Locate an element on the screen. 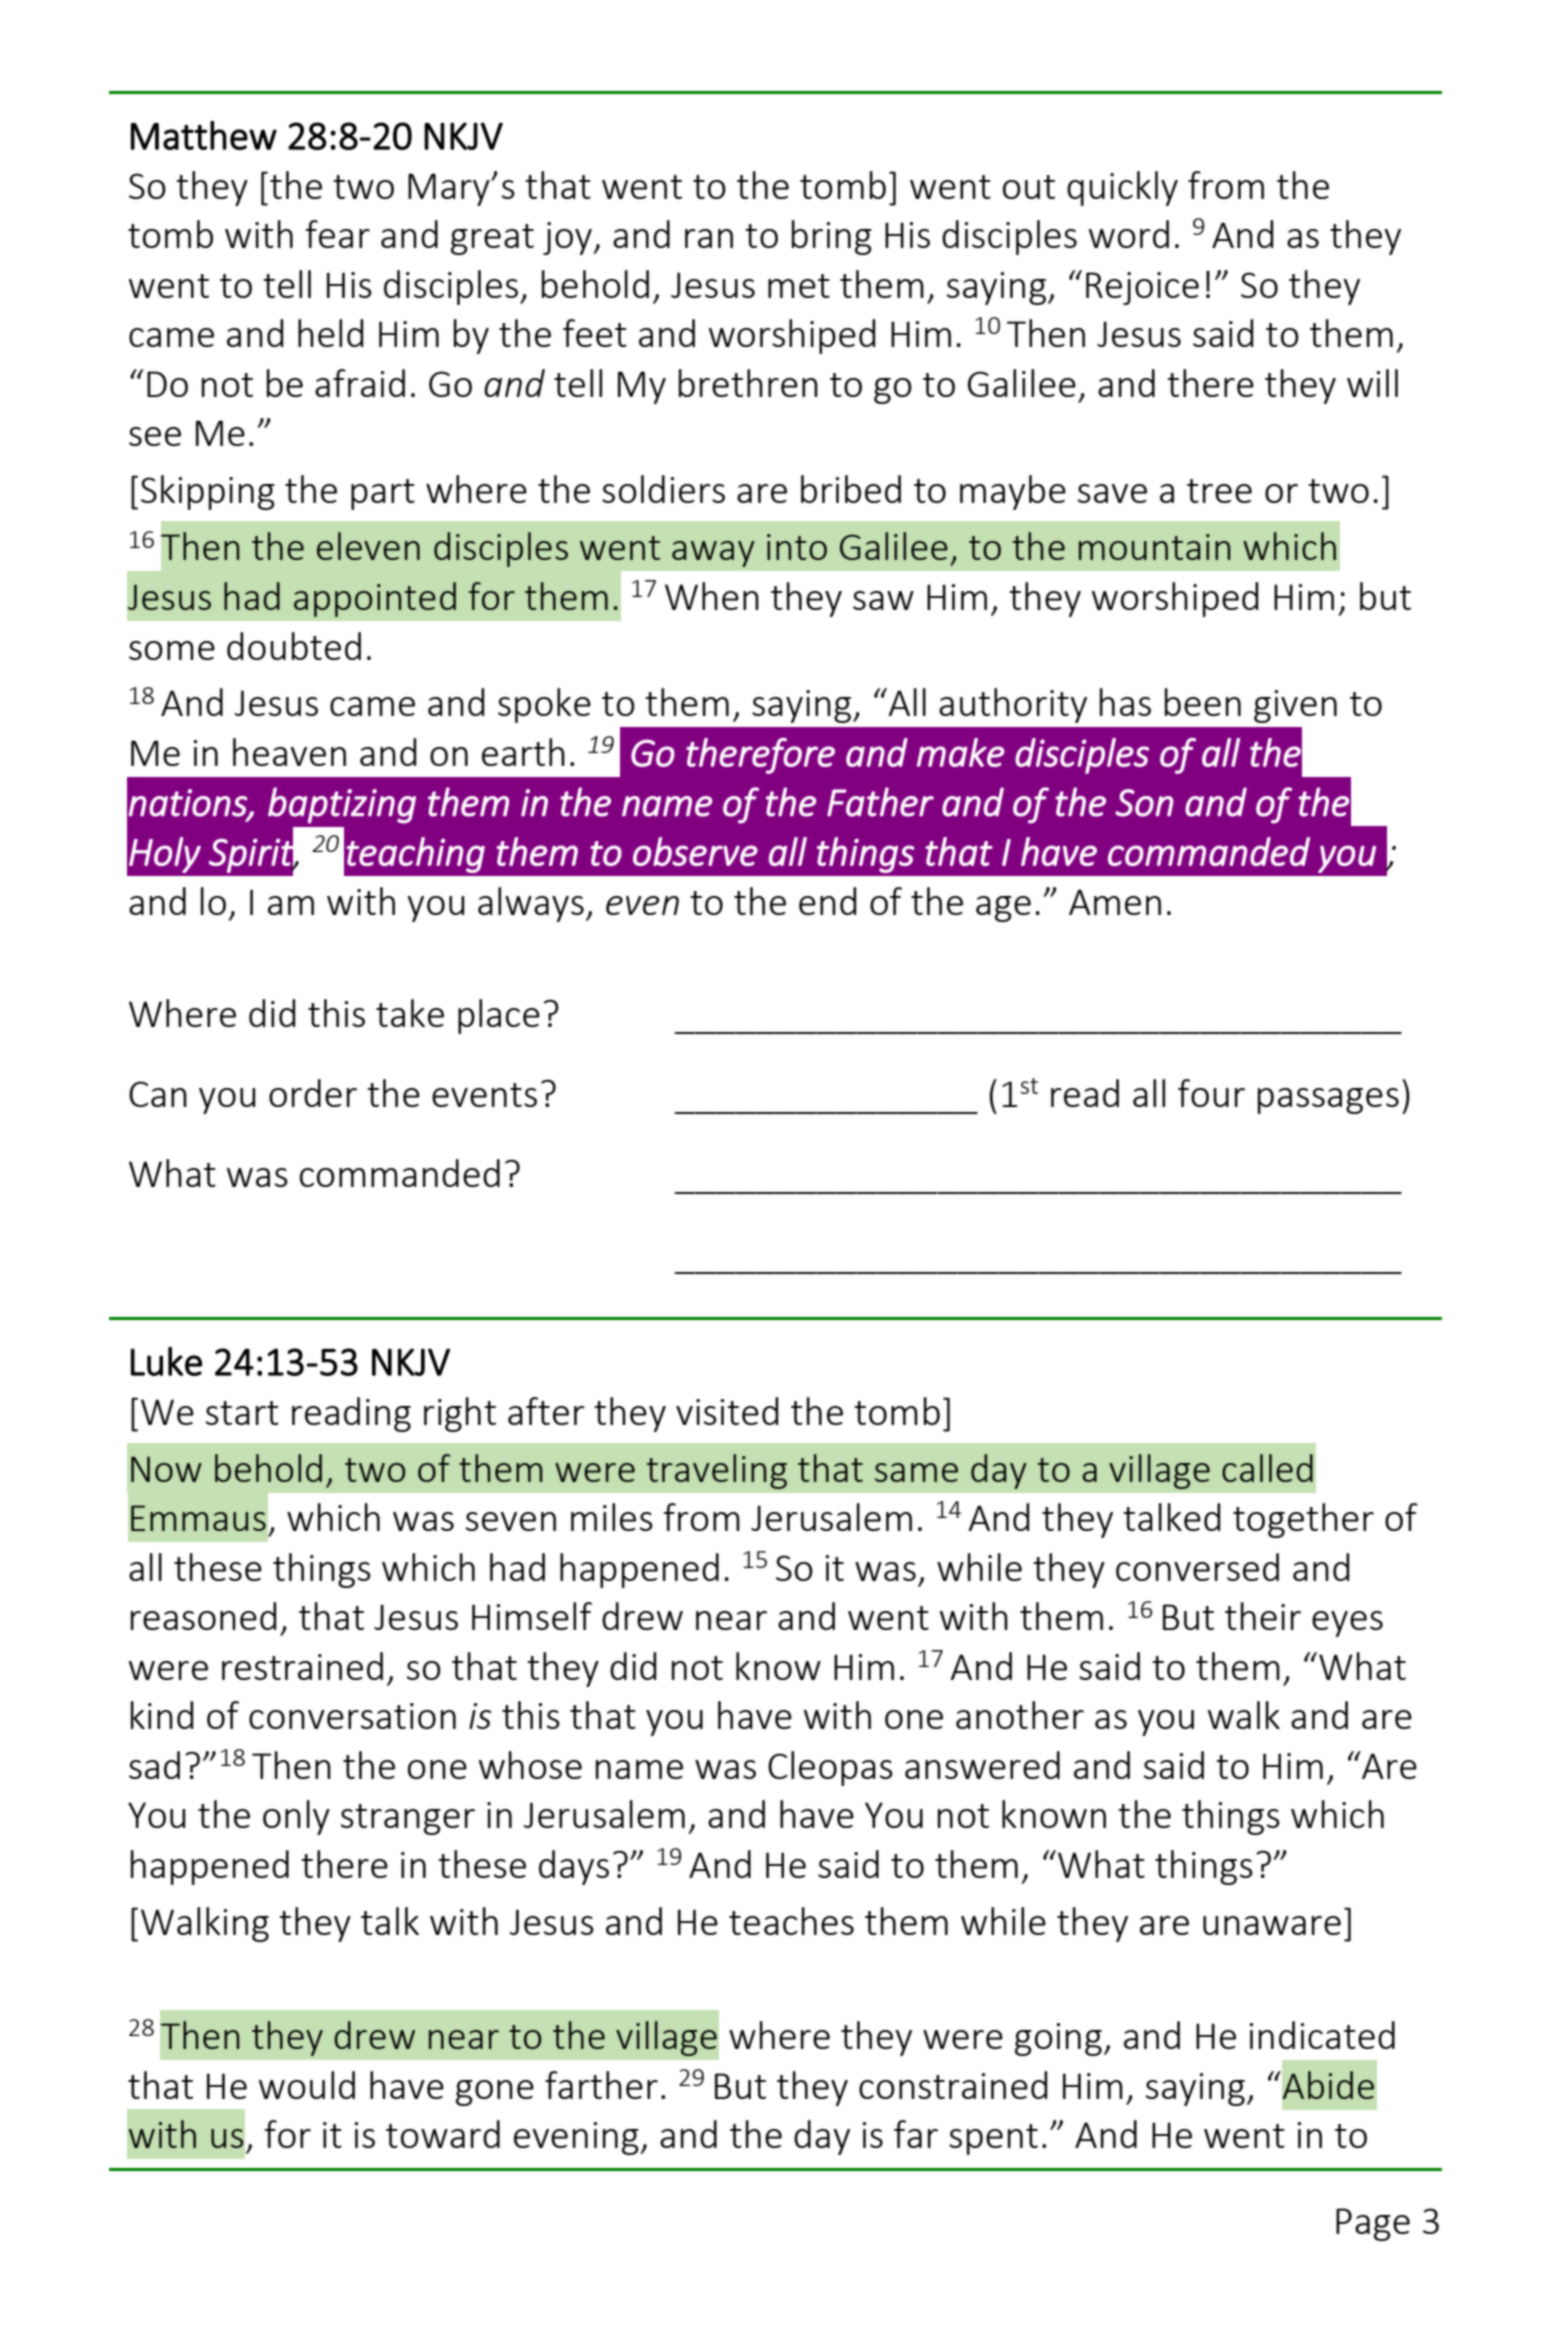 The image size is (1551, 2336). their is located at coordinates (1263, 1616).
